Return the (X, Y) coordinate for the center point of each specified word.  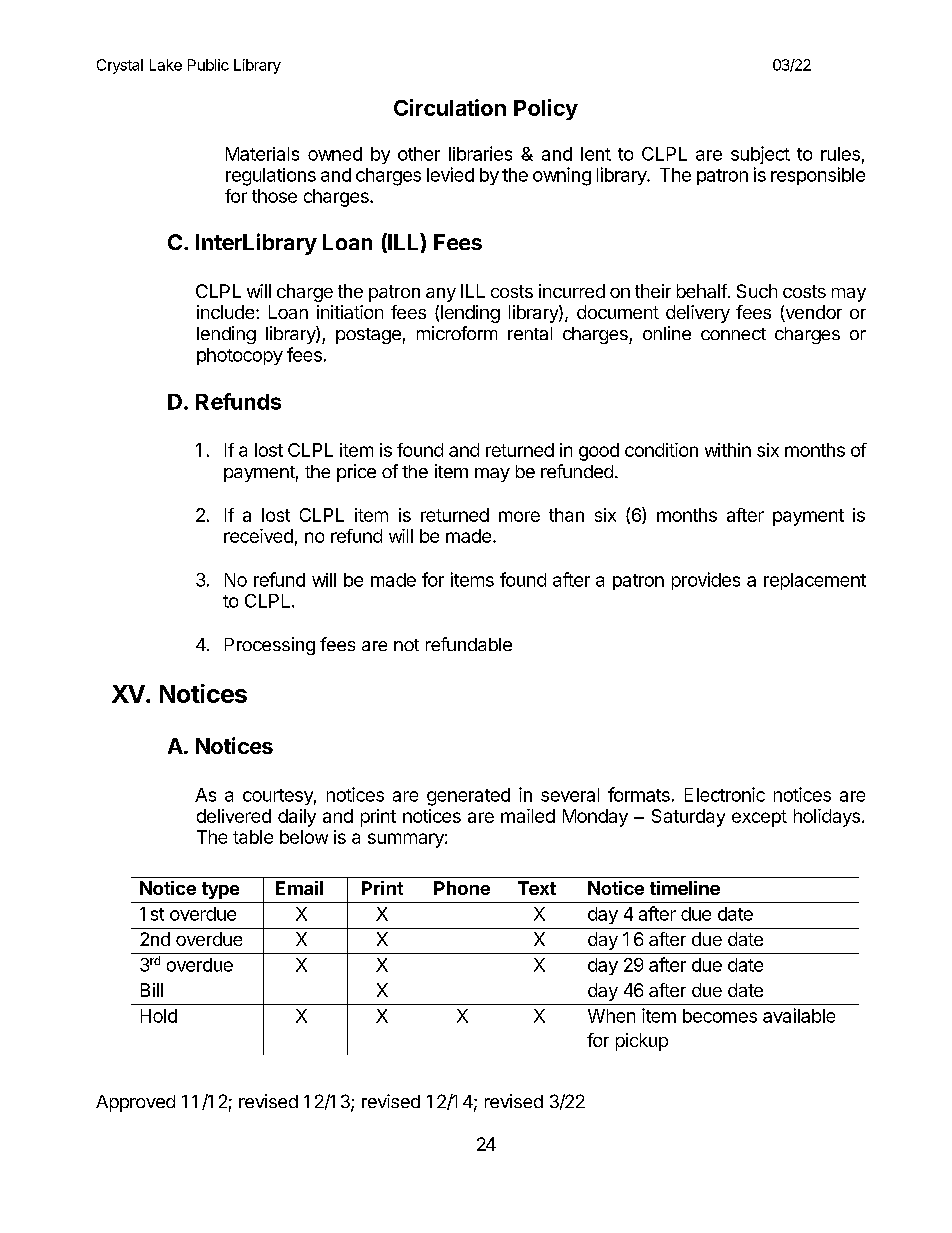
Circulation (450, 107)
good (599, 452)
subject (760, 155)
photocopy (240, 356)
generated (468, 797)
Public (208, 65)
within (728, 450)
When (611, 1016)
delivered (234, 816)
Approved (135, 1103)
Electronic (725, 794)
